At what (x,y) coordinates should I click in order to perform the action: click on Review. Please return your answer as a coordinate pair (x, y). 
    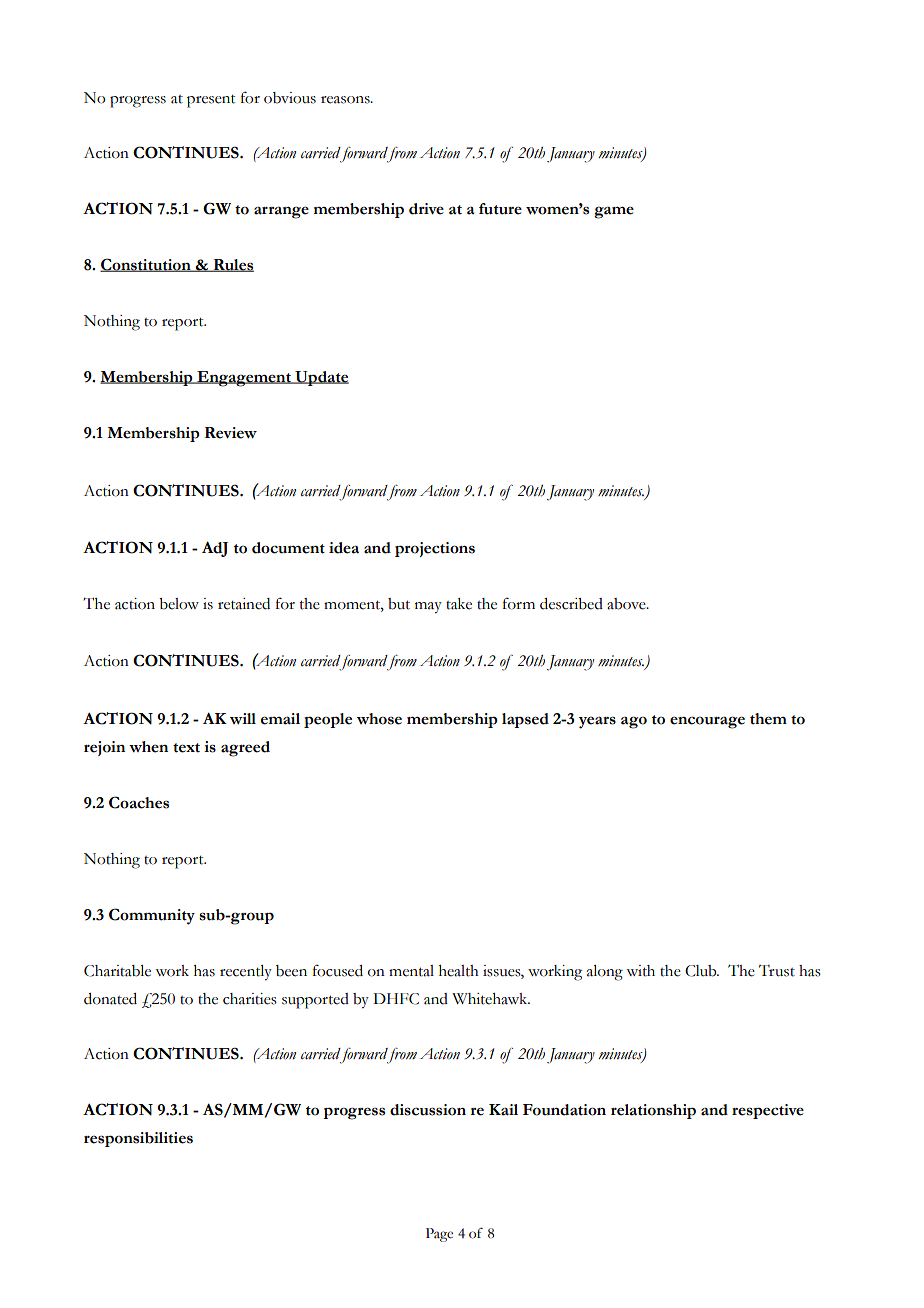
    Looking at the image, I should click on (231, 433).
